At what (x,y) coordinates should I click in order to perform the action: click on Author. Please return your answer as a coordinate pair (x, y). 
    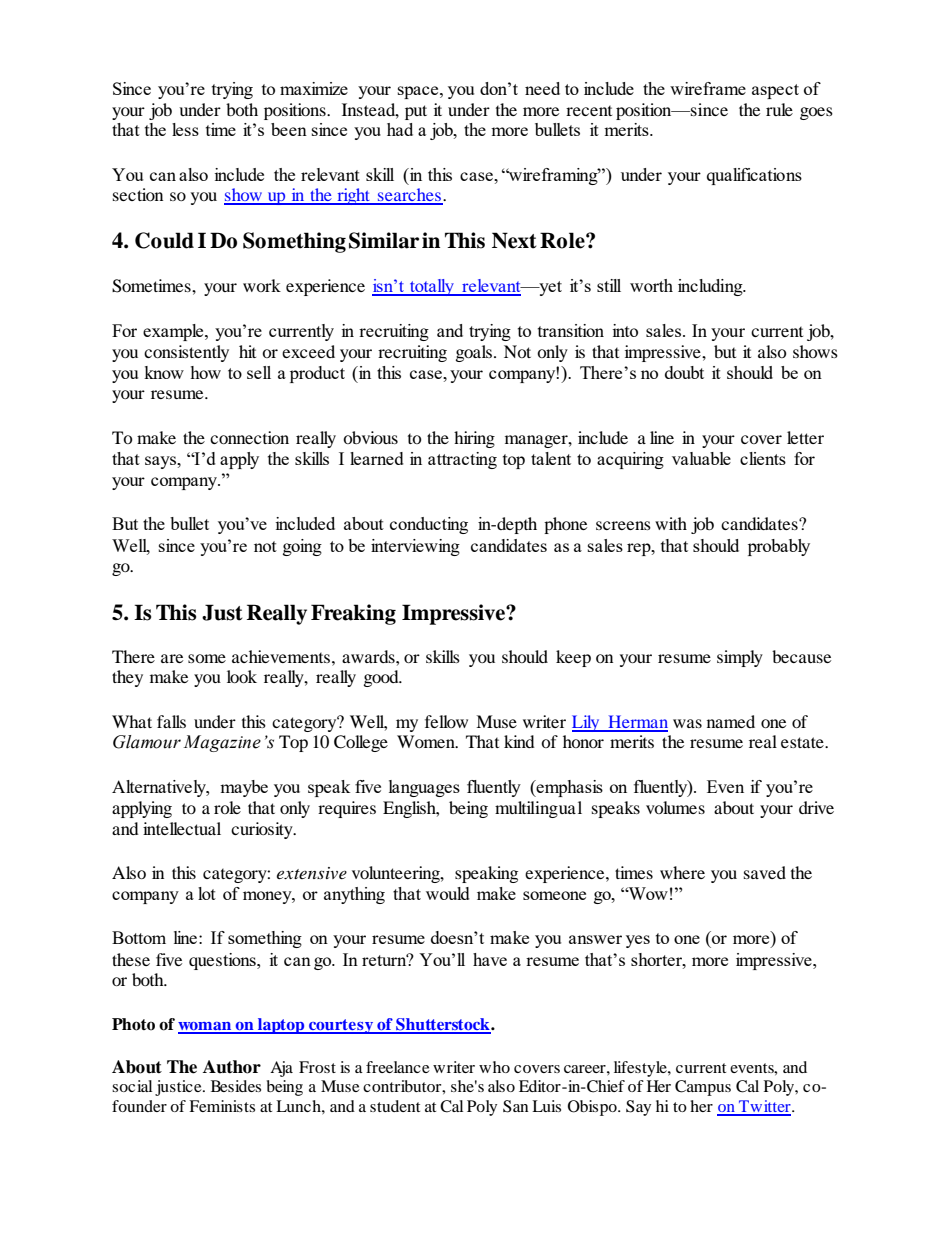
    Looking at the image, I should click on (232, 1067).
